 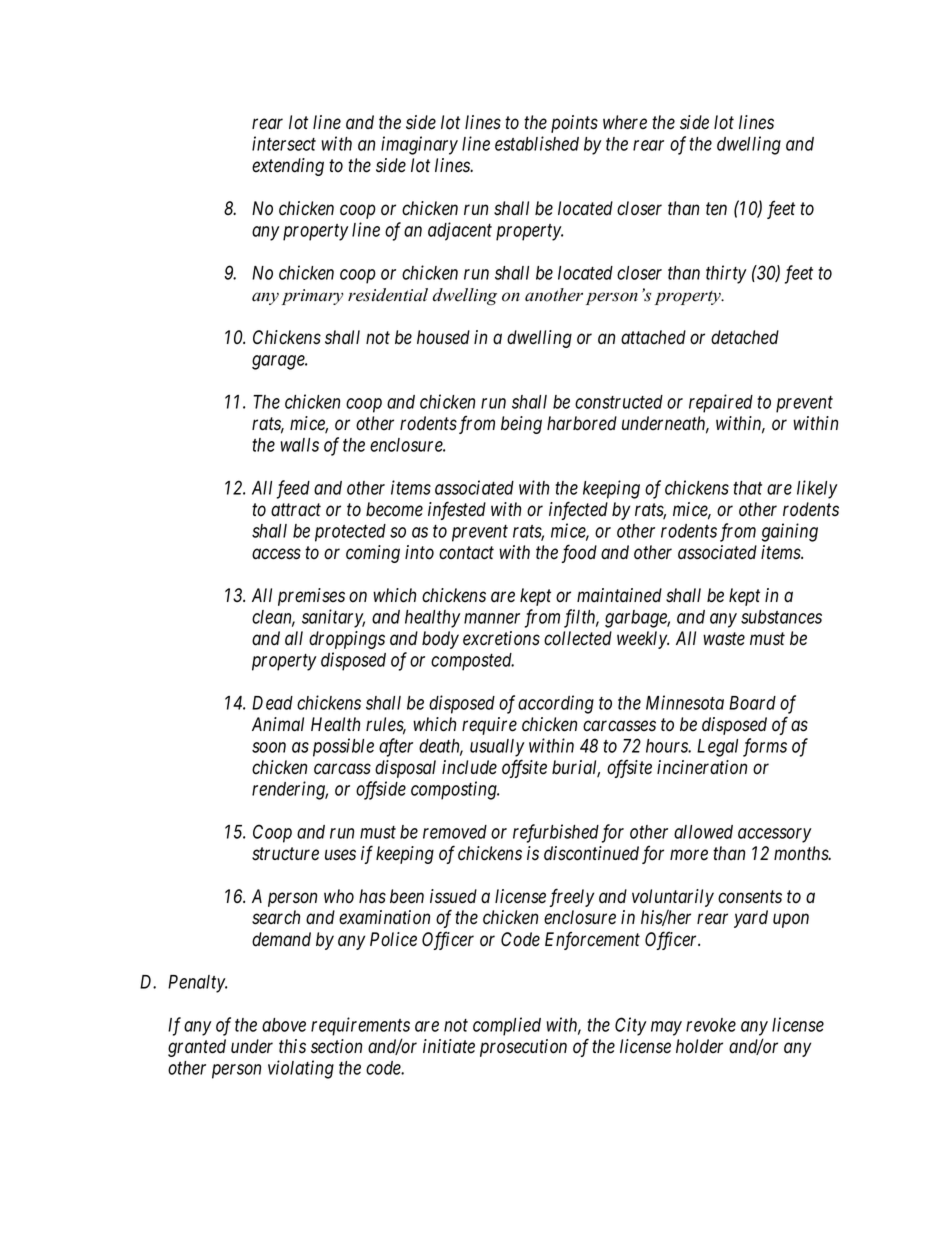 What do you see at coordinates (457, 510) in the image?
I see `infested` at bounding box center [457, 510].
